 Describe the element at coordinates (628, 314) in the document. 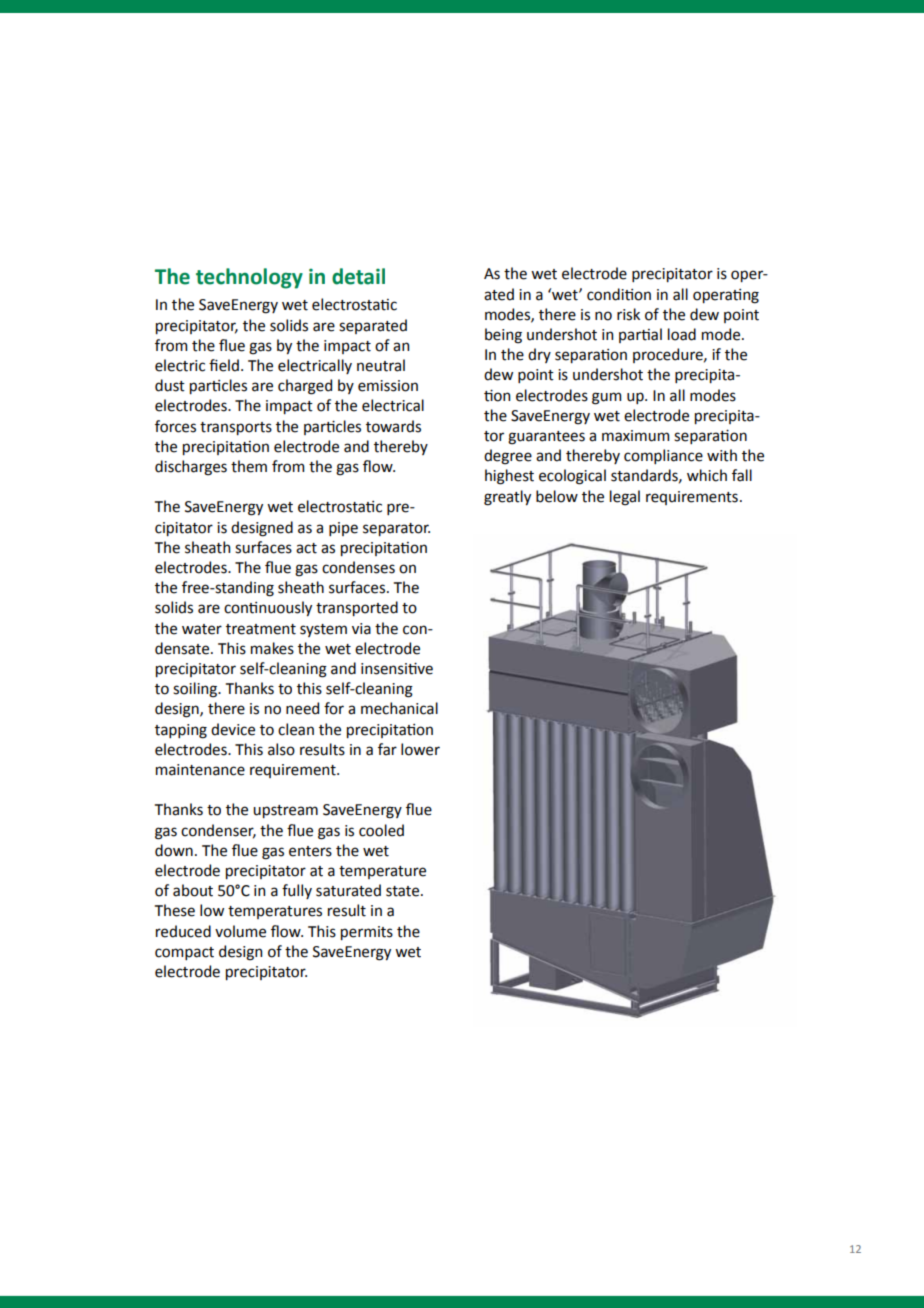

I see `risk` at that location.
